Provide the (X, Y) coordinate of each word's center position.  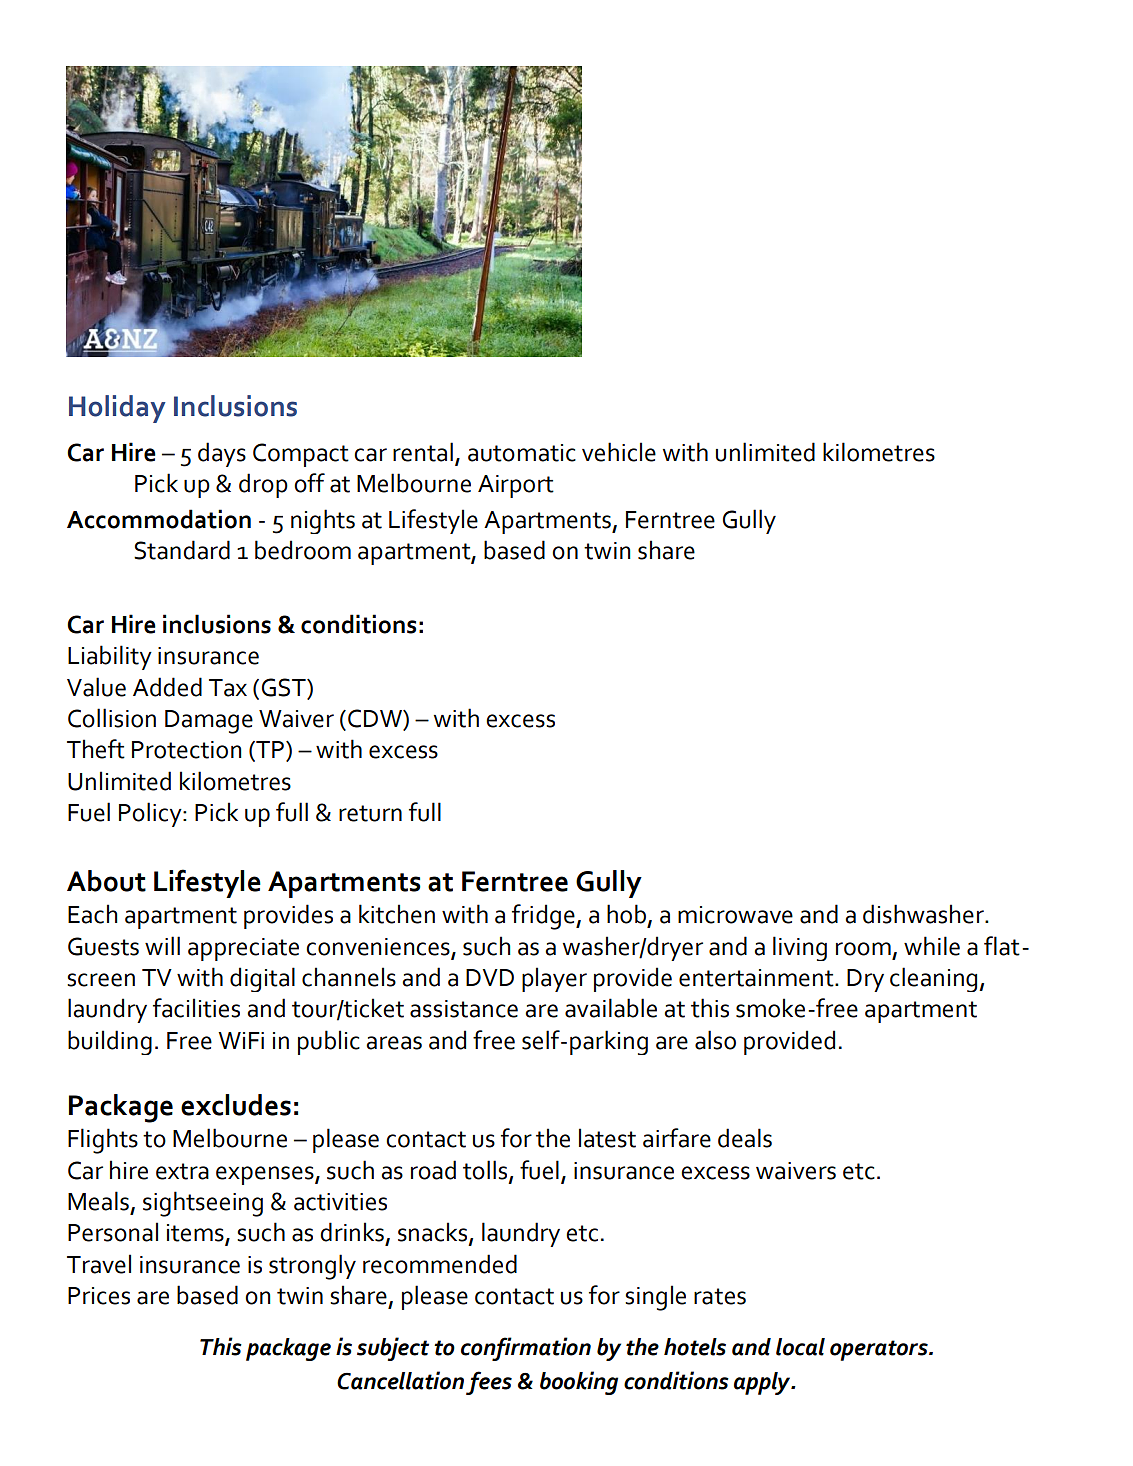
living (800, 948)
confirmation (526, 1349)
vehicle (619, 452)
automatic (522, 453)
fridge (544, 917)
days (222, 454)
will (162, 945)
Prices (99, 1296)
